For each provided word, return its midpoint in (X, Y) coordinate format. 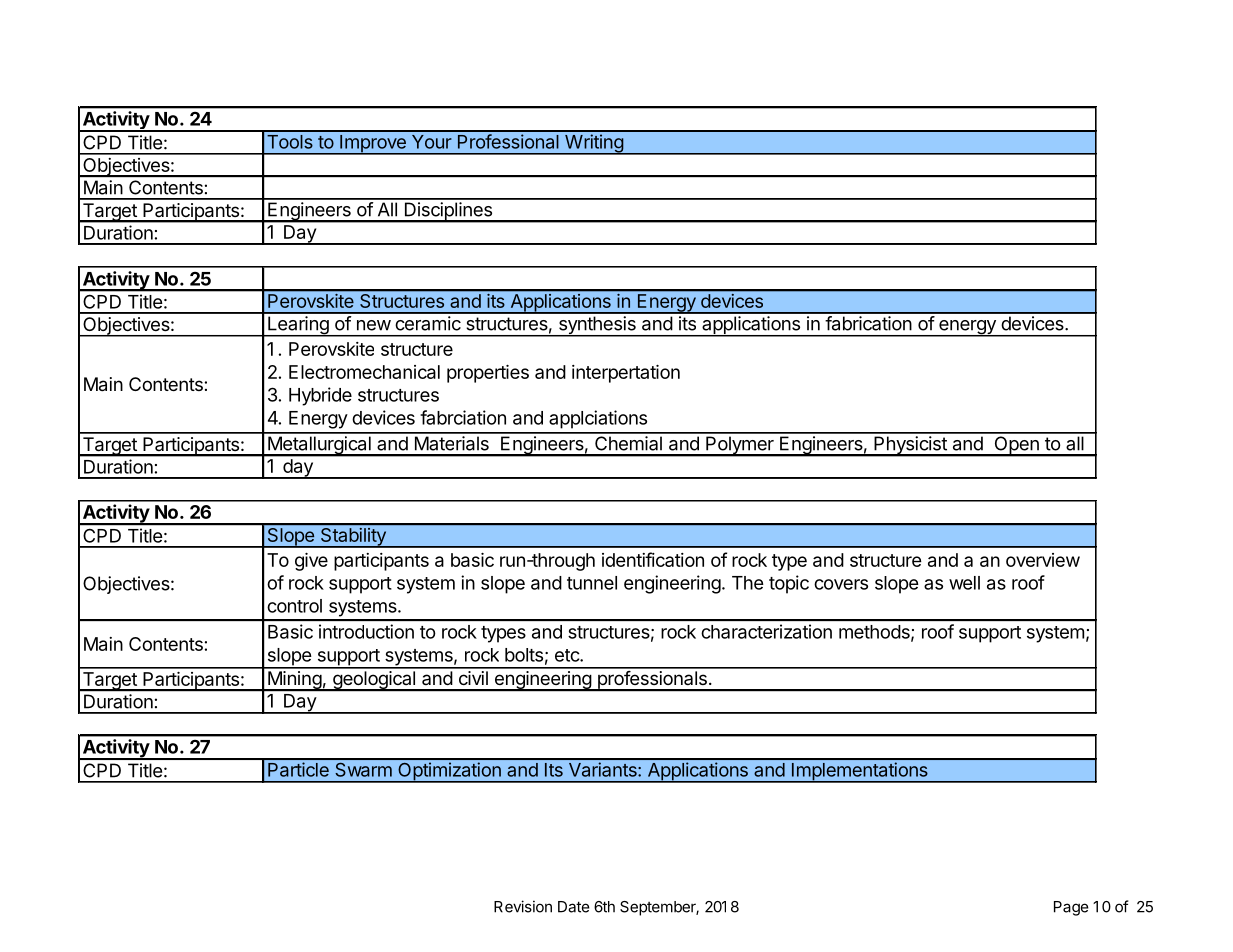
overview (1043, 560)
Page (1071, 908)
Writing (594, 144)
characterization (766, 631)
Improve (373, 145)
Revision (523, 906)
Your (432, 142)
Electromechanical (364, 372)
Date (574, 907)
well (964, 583)
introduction (366, 631)
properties (488, 374)
